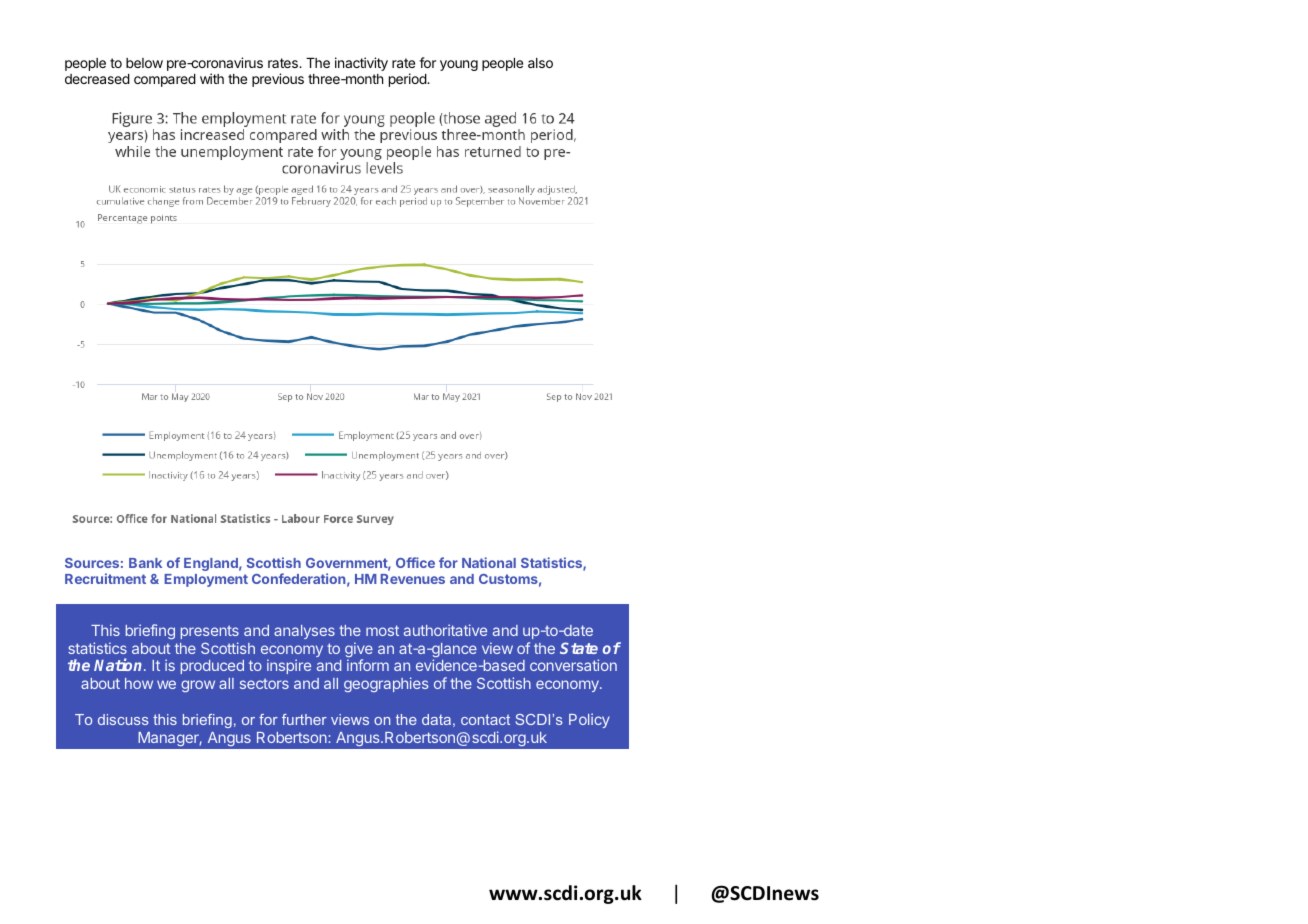 The image size is (1308, 924). Describe the element at coordinates (415, 562) in the image. I see `Office` at that location.
